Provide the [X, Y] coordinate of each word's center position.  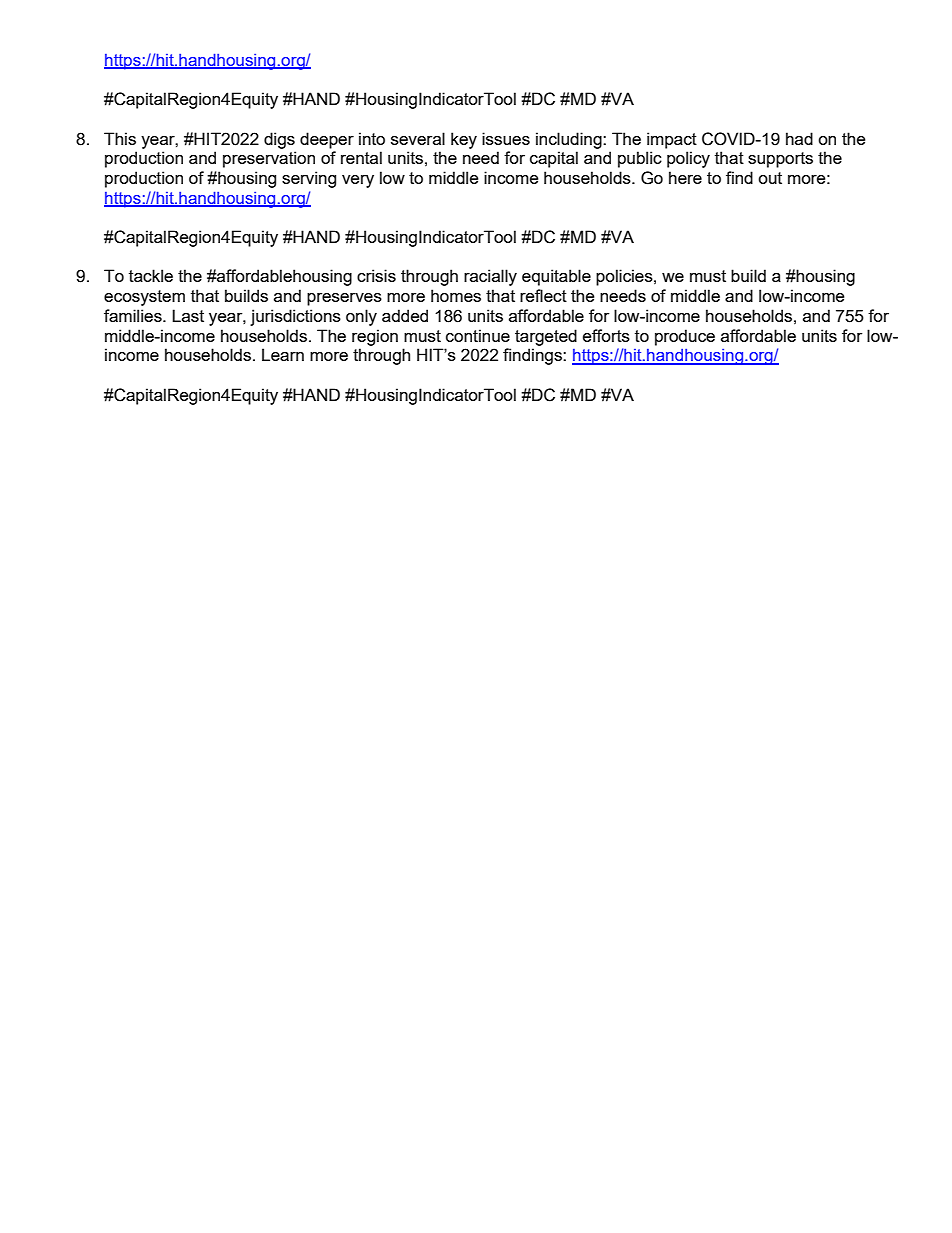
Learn [283, 354]
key [464, 140]
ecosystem [144, 298]
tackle [151, 275]
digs [279, 140]
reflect [543, 295]
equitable [556, 277]
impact [672, 140]
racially [490, 277]
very [358, 181]
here [685, 177]
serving [309, 179]
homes [456, 295]
